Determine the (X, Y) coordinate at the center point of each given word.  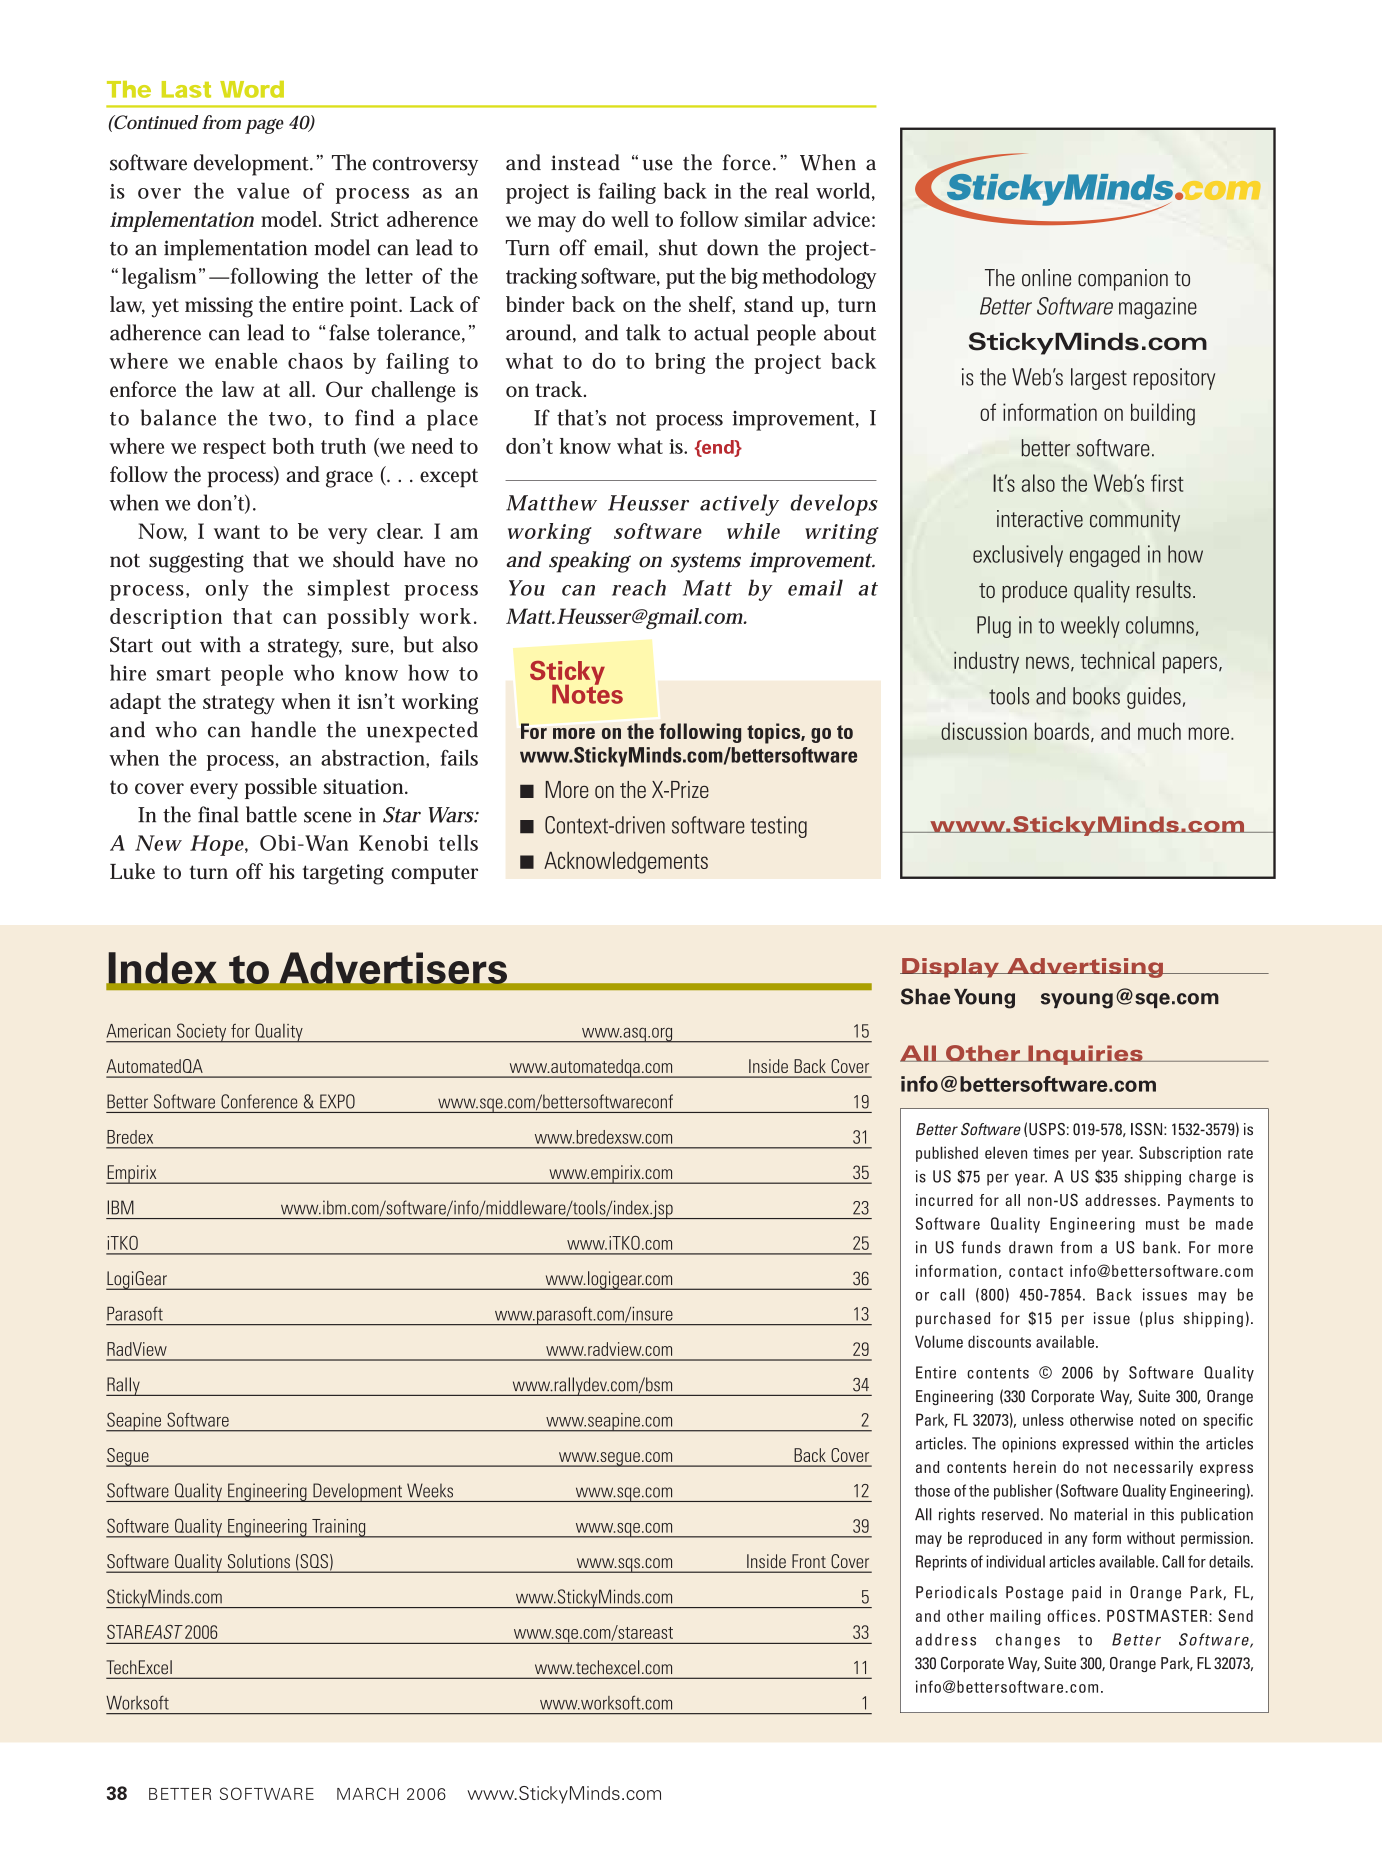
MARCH (367, 1793)
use (658, 165)
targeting (343, 874)
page (264, 126)
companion (1123, 280)
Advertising (1085, 968)
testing (779, 827)
